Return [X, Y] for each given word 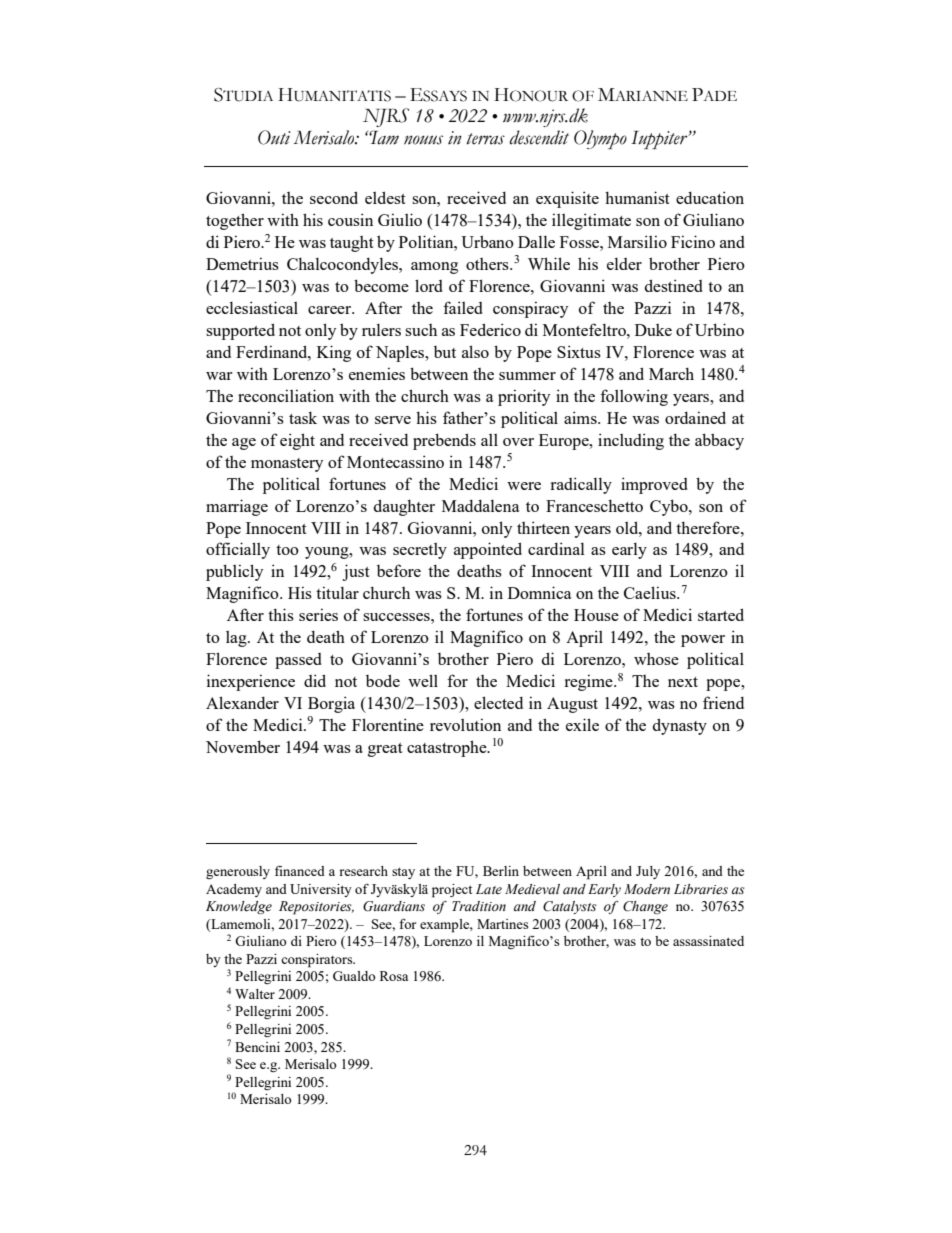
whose [656, 659]
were [524, 486]
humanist [637, 197]
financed [300, 871]
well [423, 680]
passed [298, 661]
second [334, 197]
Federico [490, 329]
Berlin [501, 871]
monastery [287, 465]
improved [654, 485]
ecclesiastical [252, 307]
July [648, 872]
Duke [653, 330]
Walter [255, 994]
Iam [384, 137]
